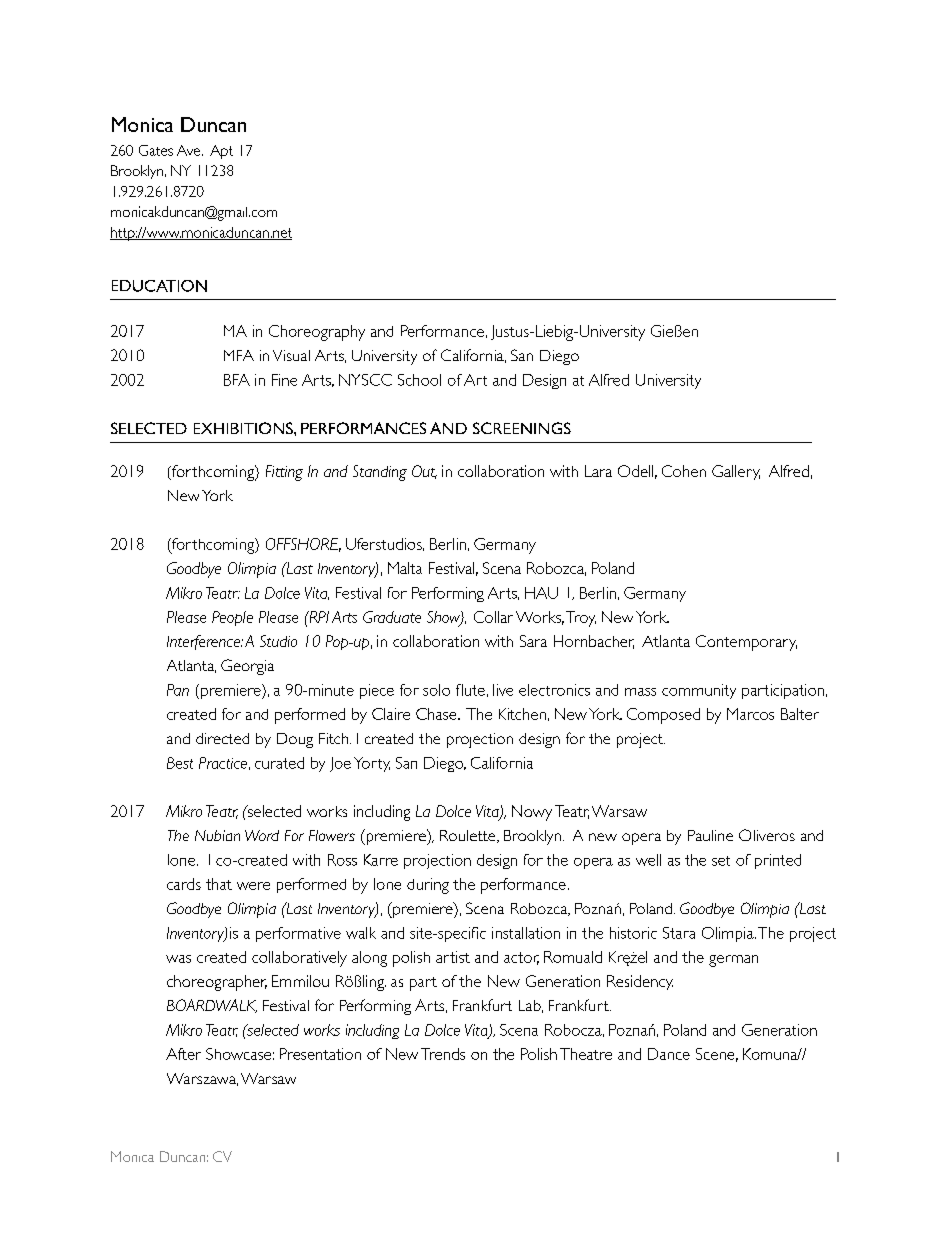 The image size is (952, 1233). What do you see at coordinates (522, 428) in the page?
I see `SCREENINGS` at bounding box center [522, 428].
